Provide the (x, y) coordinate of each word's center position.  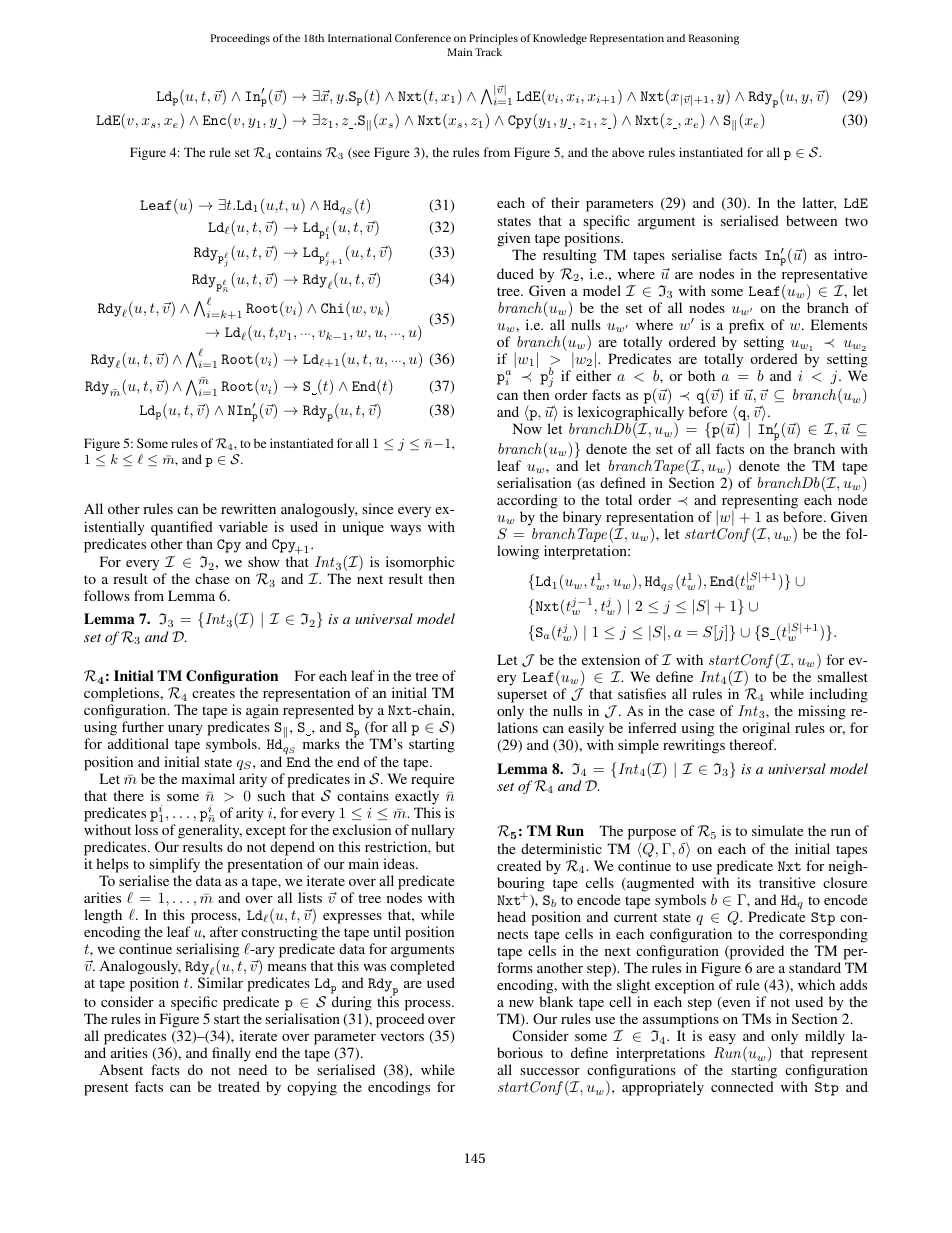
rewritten (248, 508)
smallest (842, 676)
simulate (777, 830)
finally (231, 1054)
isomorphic (420, 565)
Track (488, 52)
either (593, 375)
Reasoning (713, 39)
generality (210, 831)
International (360, 38)
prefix (747, 326)
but (445, 846)
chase (212, 578)
